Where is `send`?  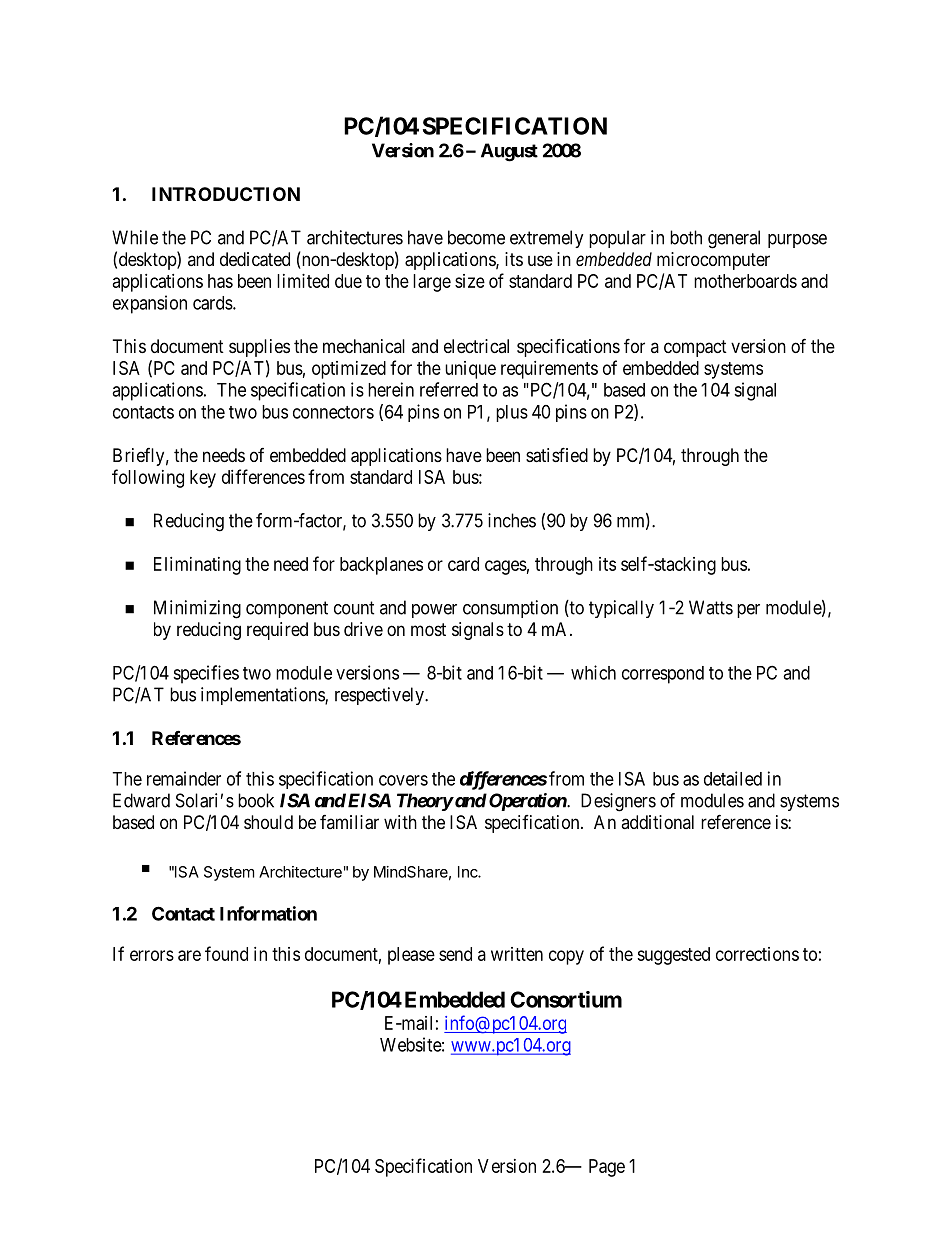
send is located at coordinates (455, 954).
